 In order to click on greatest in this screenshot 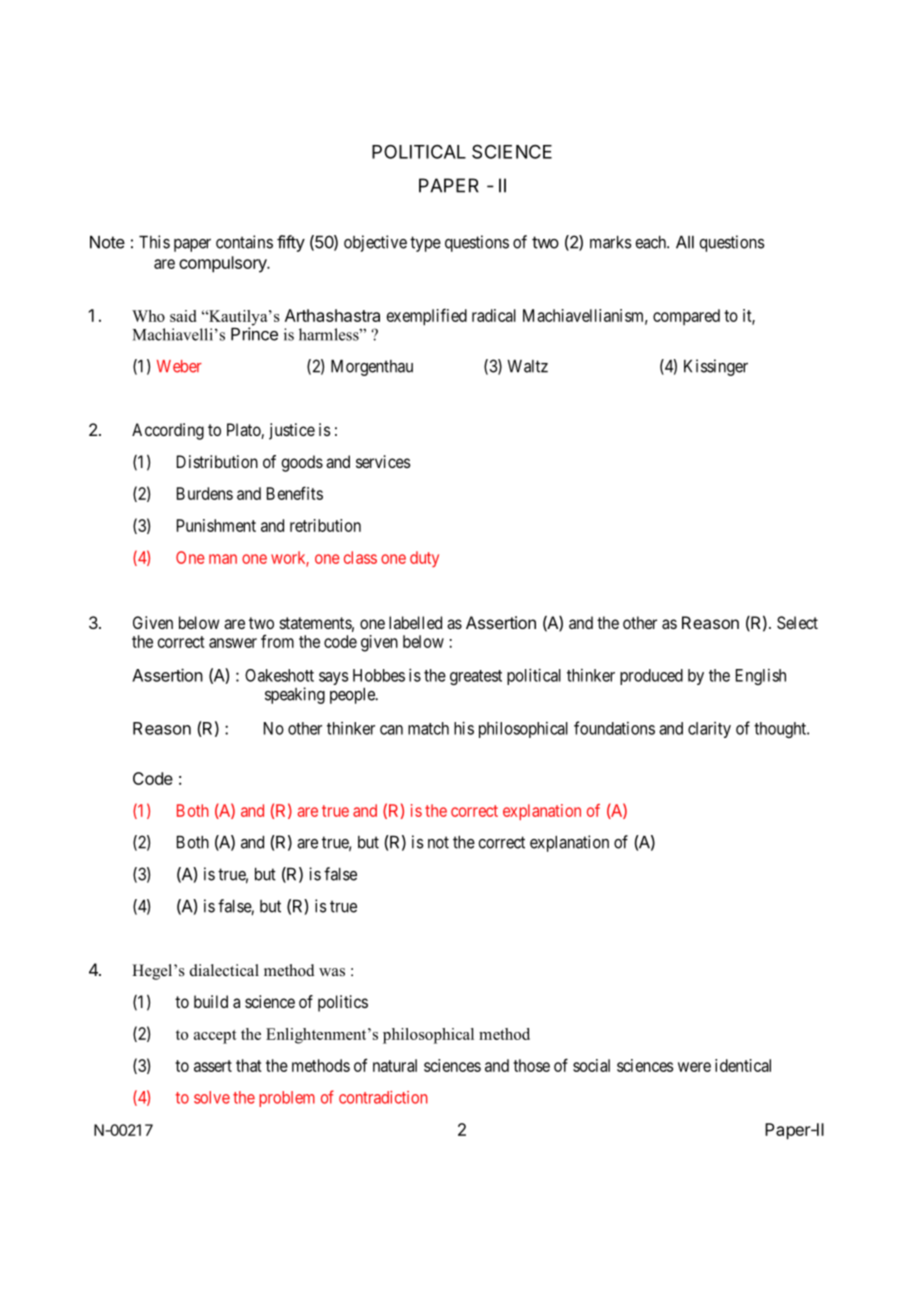, I will do `click(476, 677)`.
